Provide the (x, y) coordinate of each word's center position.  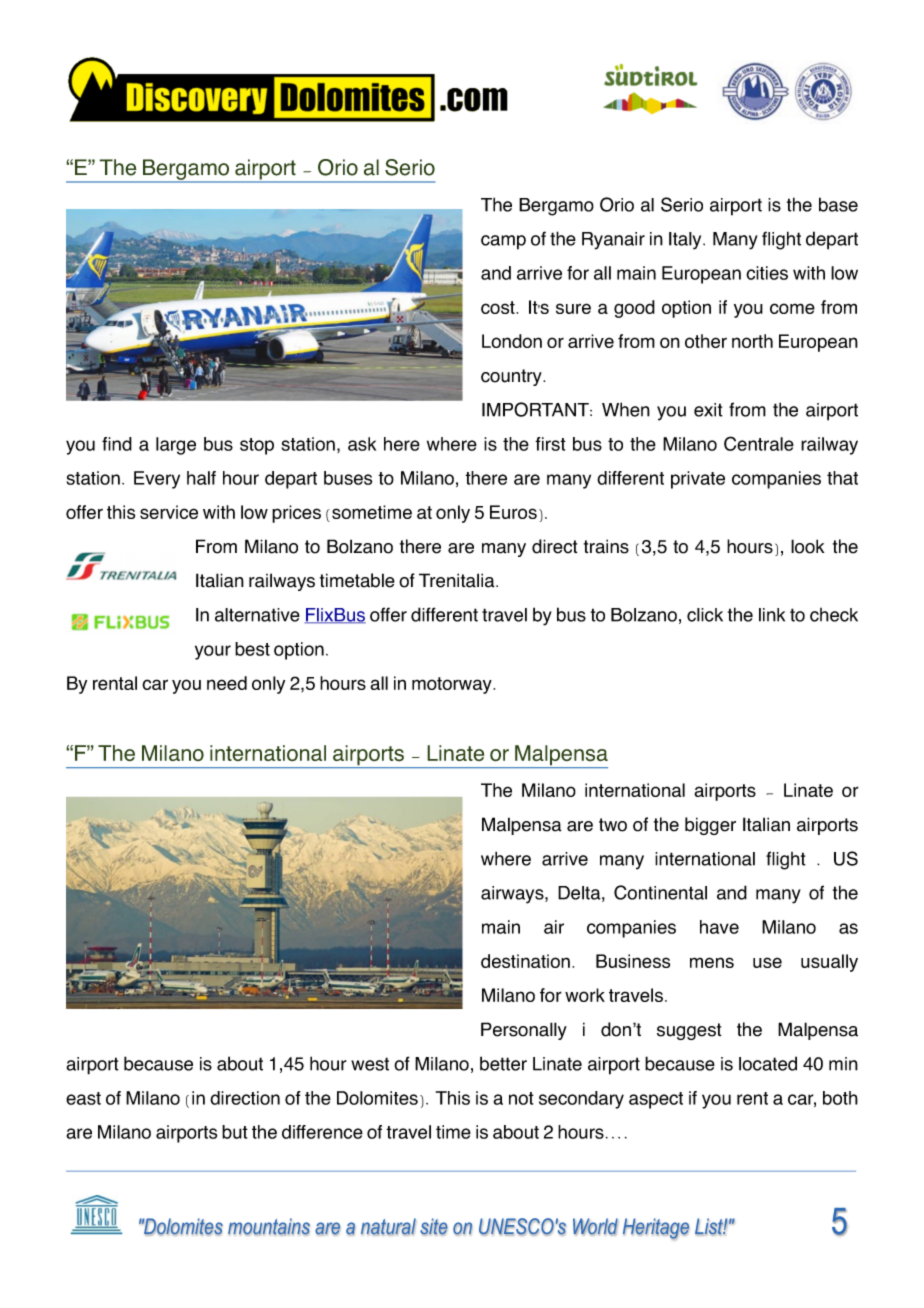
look (807, 546)
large (176, 446)
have (719, 927)
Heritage (656, 1229)
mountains (269, 1227)
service (169, 512)
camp (503, 242)
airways (513, 895)
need (227, 683)
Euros (513, 512)
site (434, 1227)
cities (767, 273)
